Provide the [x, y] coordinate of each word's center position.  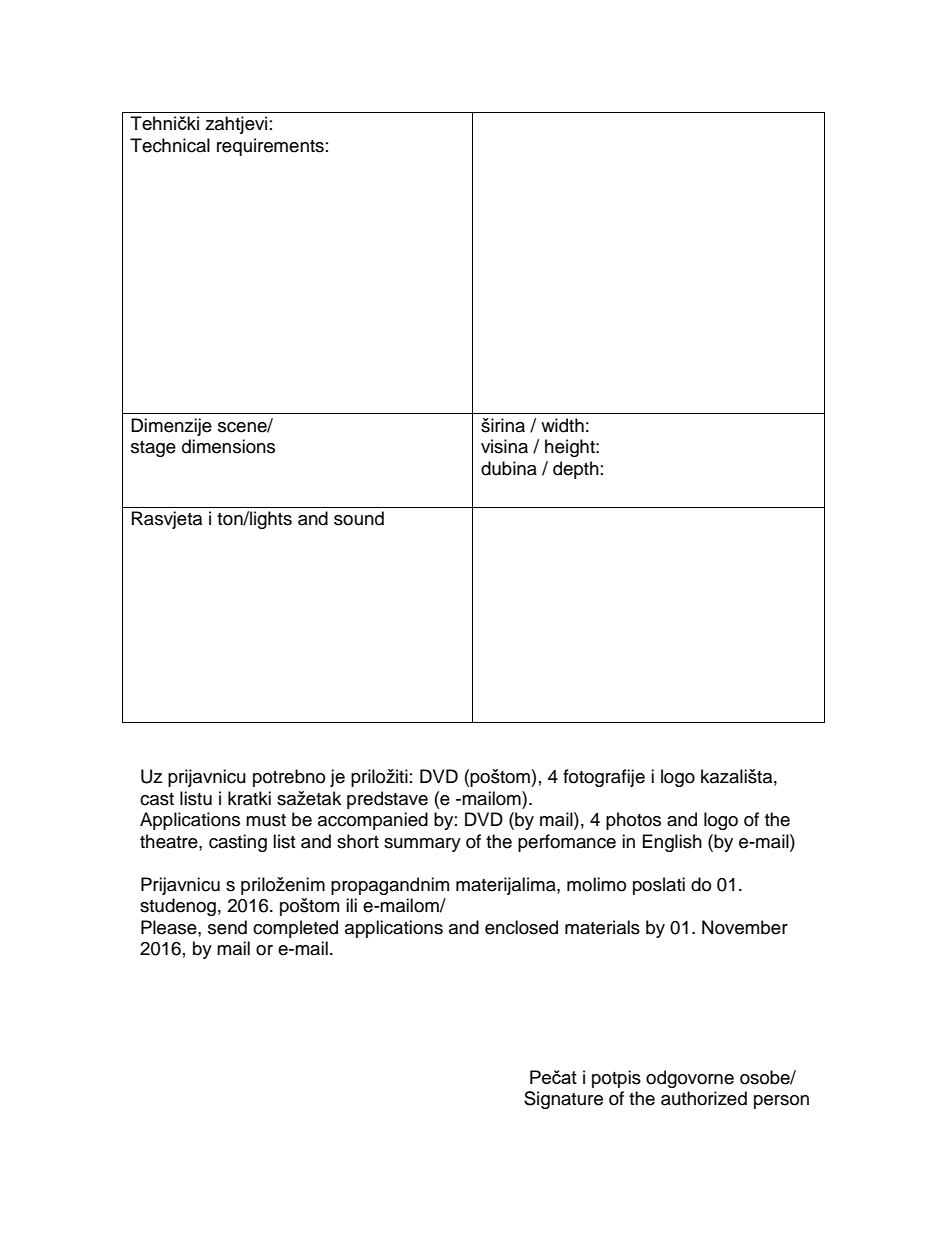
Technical [170, 145]
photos [633, 821]
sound [359, 518]
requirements [270, 147]
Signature [563, 1100]
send [227, 927]
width [562, 425]
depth [576, 470]
